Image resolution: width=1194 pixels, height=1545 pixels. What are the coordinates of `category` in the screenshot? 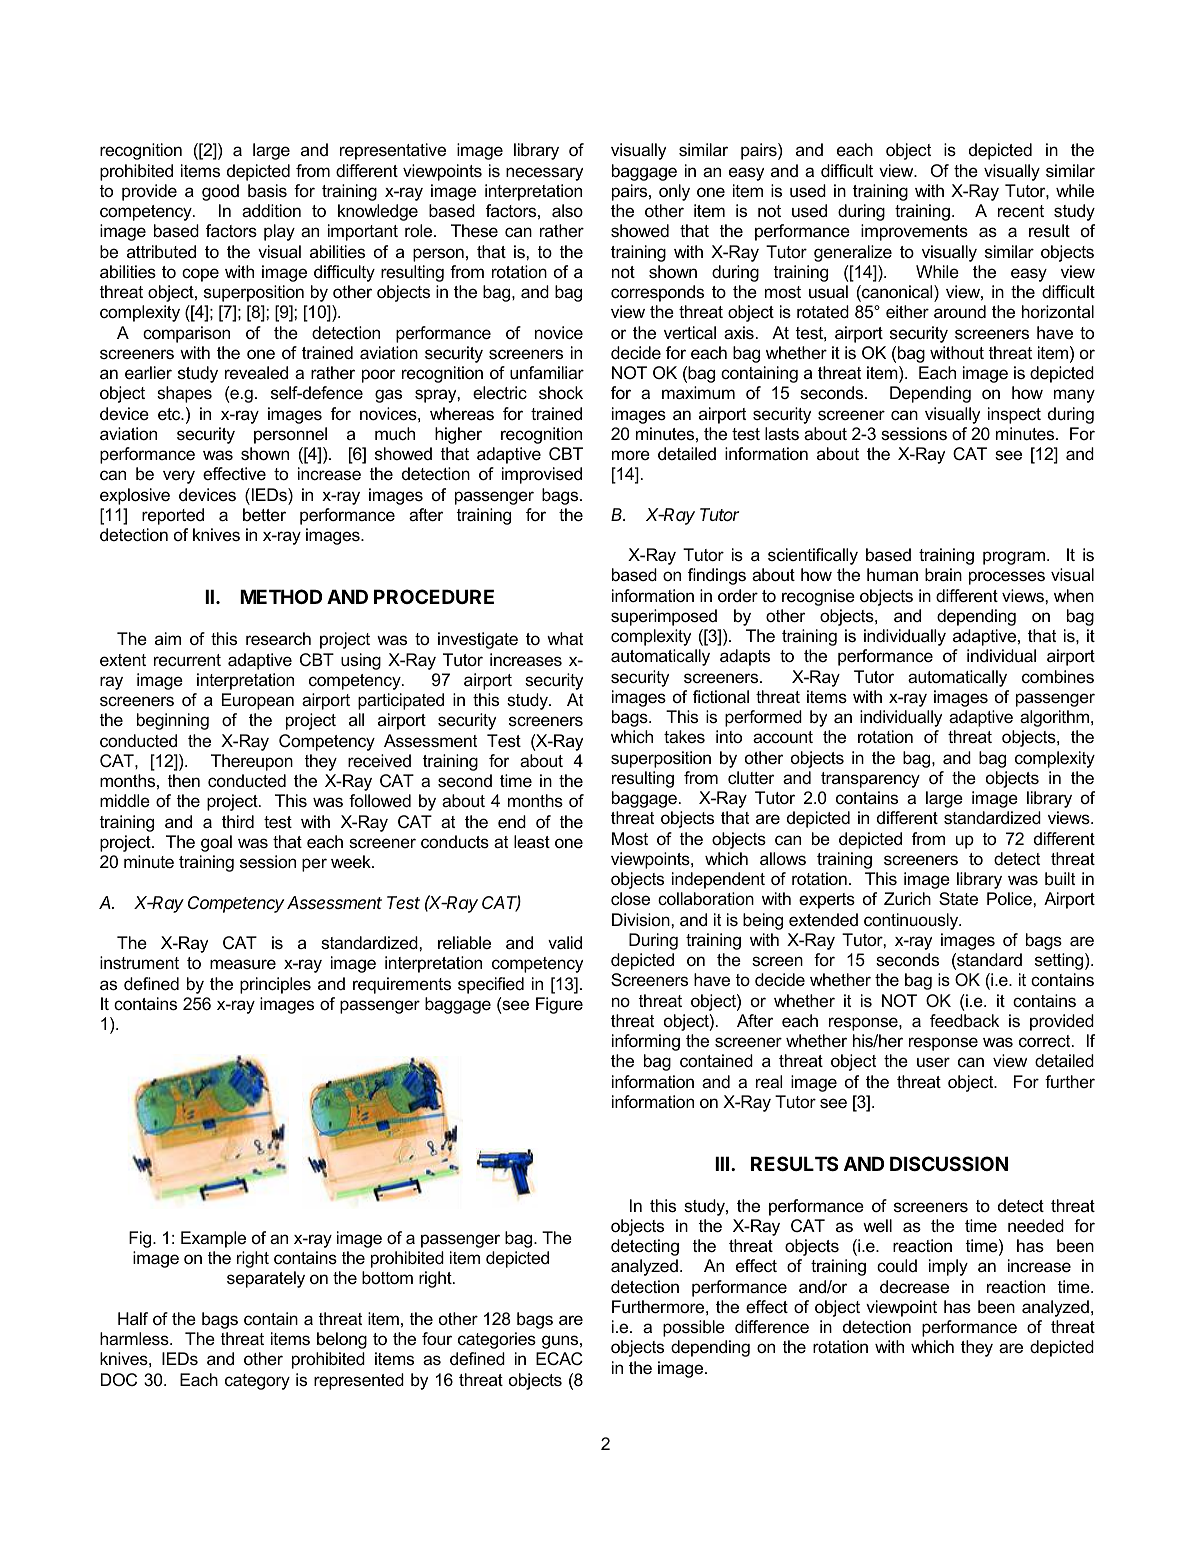 It's located at (257, 1382).
